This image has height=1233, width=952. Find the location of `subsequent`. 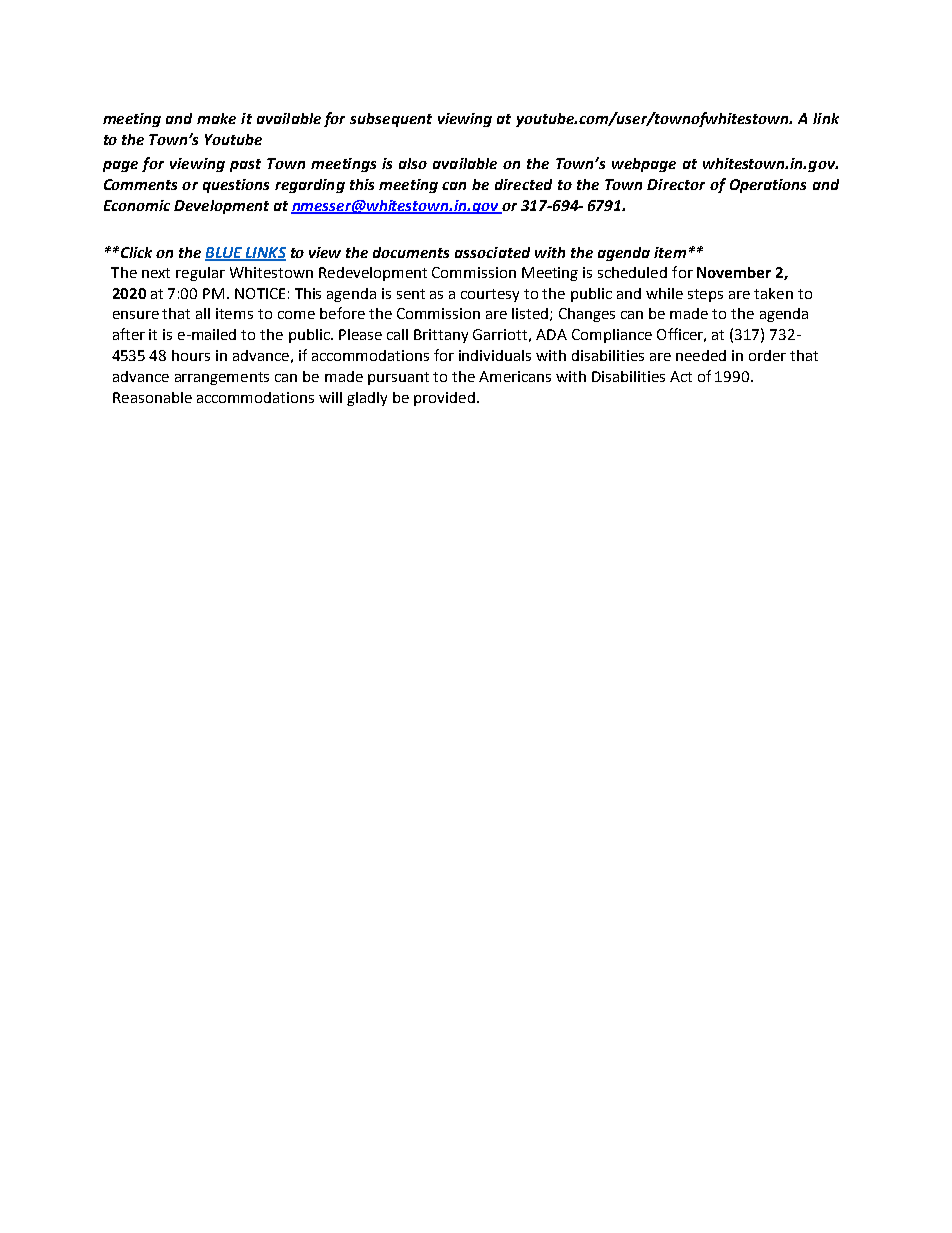

subsequent is located at coordinates (391, 120).
